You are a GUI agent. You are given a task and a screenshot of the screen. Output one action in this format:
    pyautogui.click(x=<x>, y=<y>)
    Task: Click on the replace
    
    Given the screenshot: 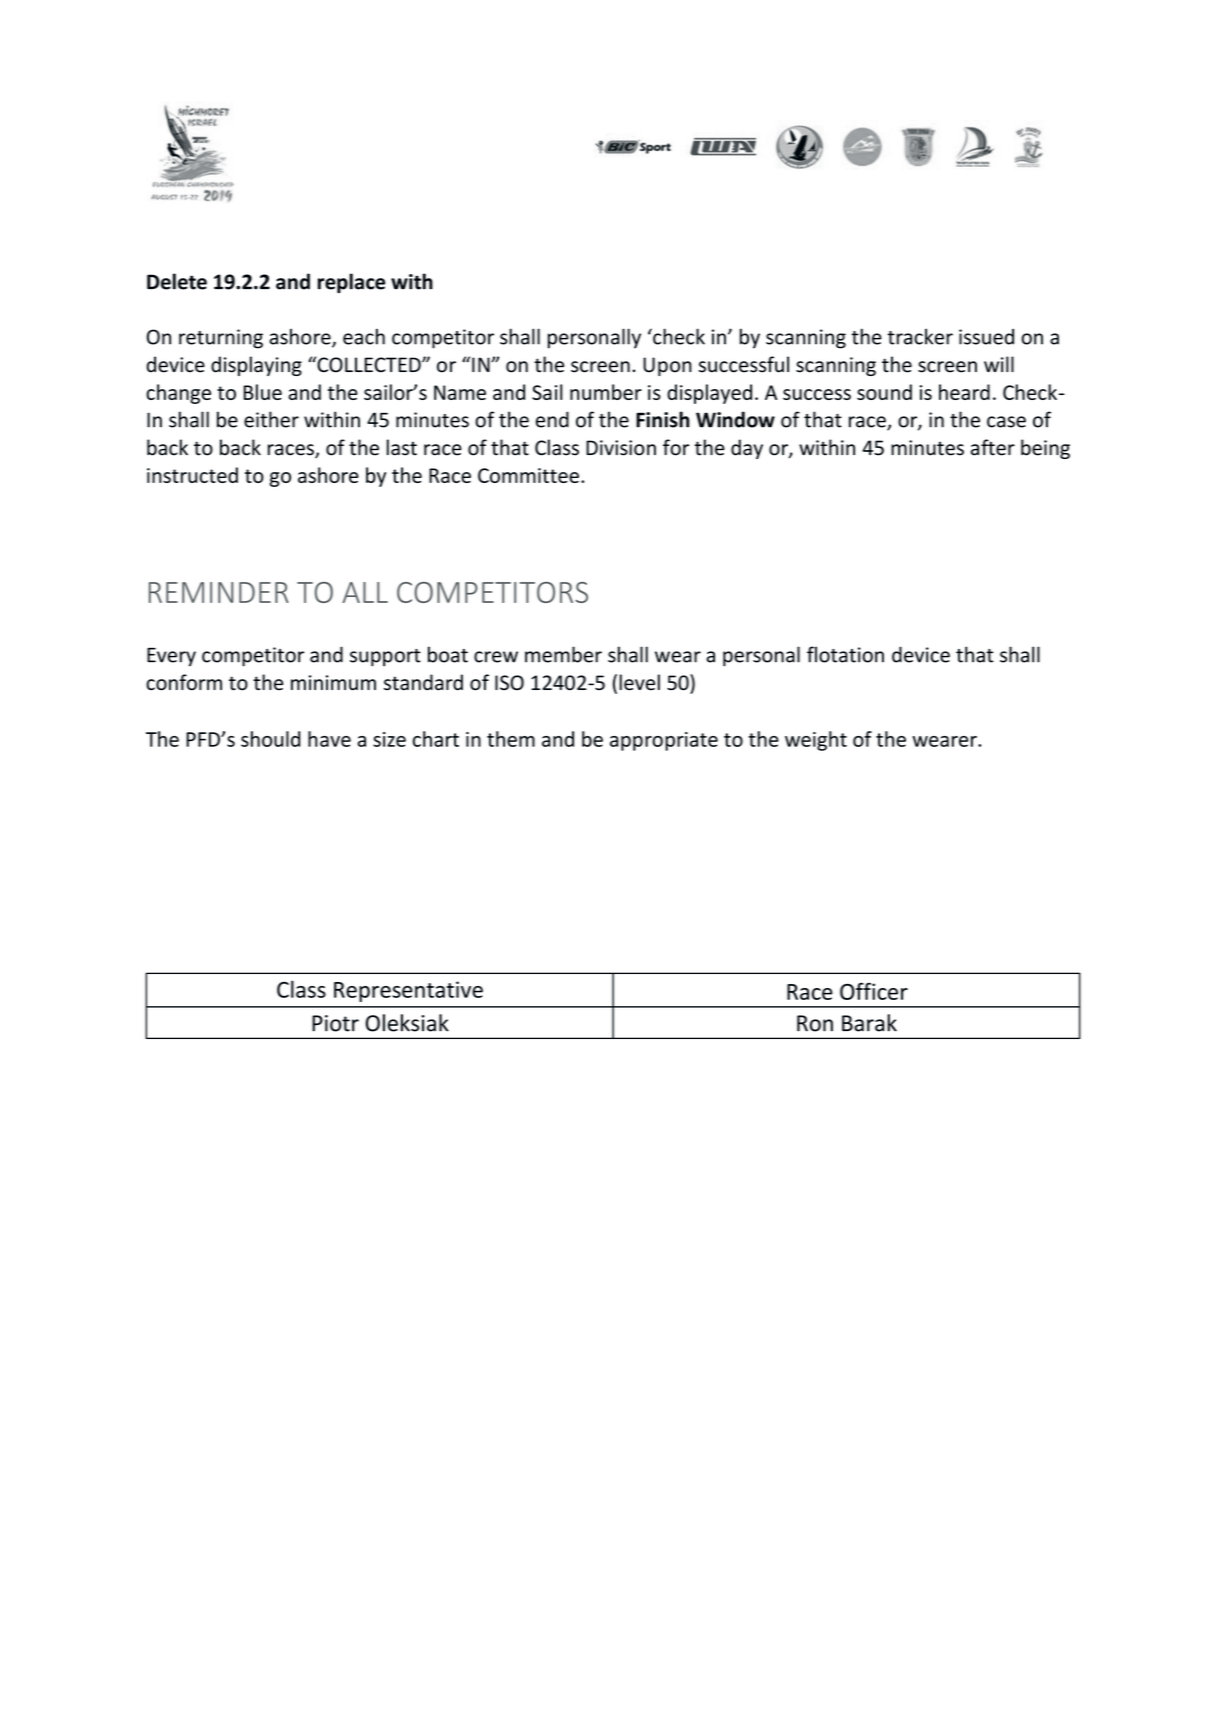 What is the action you would take?
    pyautogui.click(x=351, y=283)
